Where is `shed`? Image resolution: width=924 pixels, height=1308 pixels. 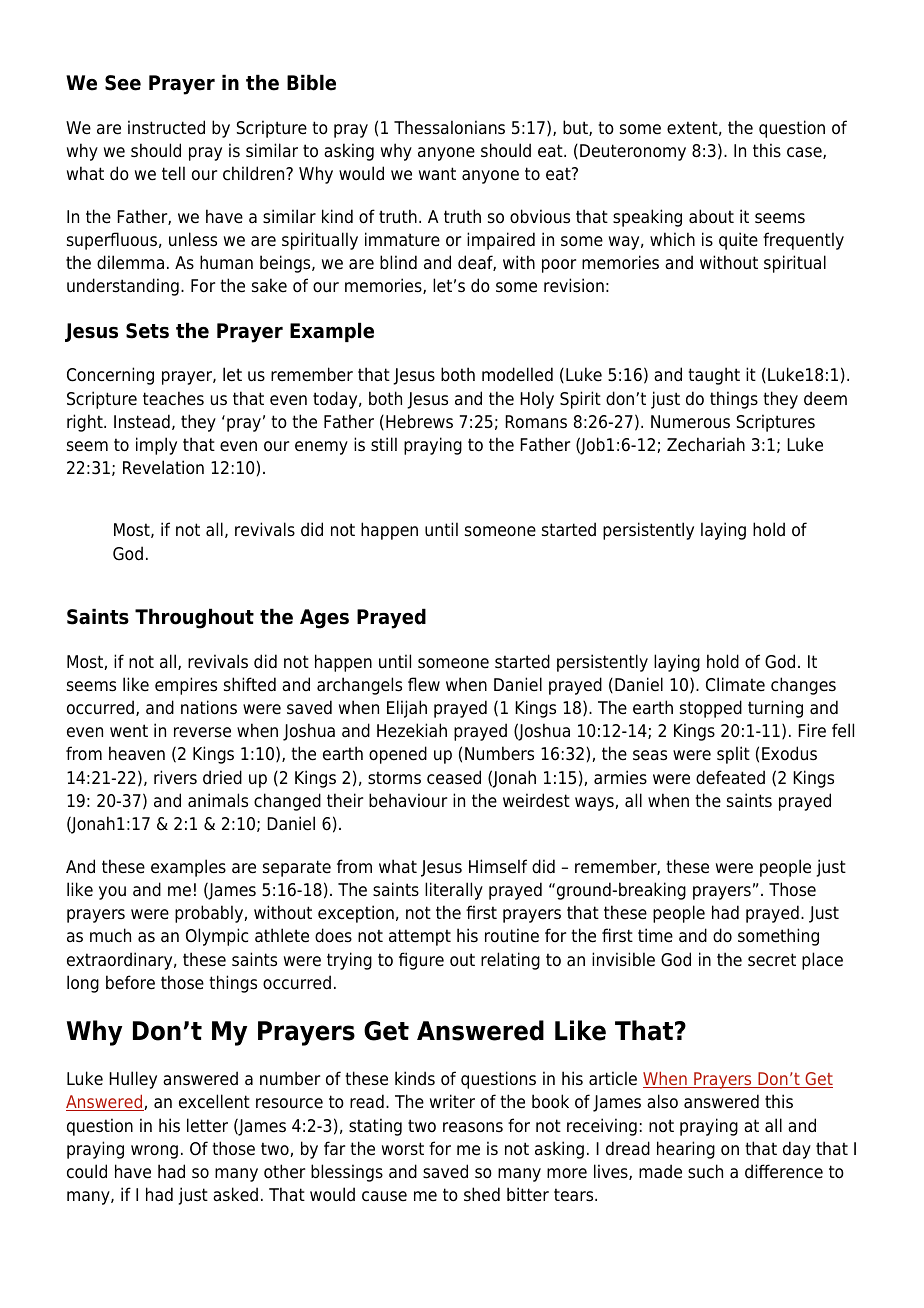
shed is located at coordinates (482, 1194).
